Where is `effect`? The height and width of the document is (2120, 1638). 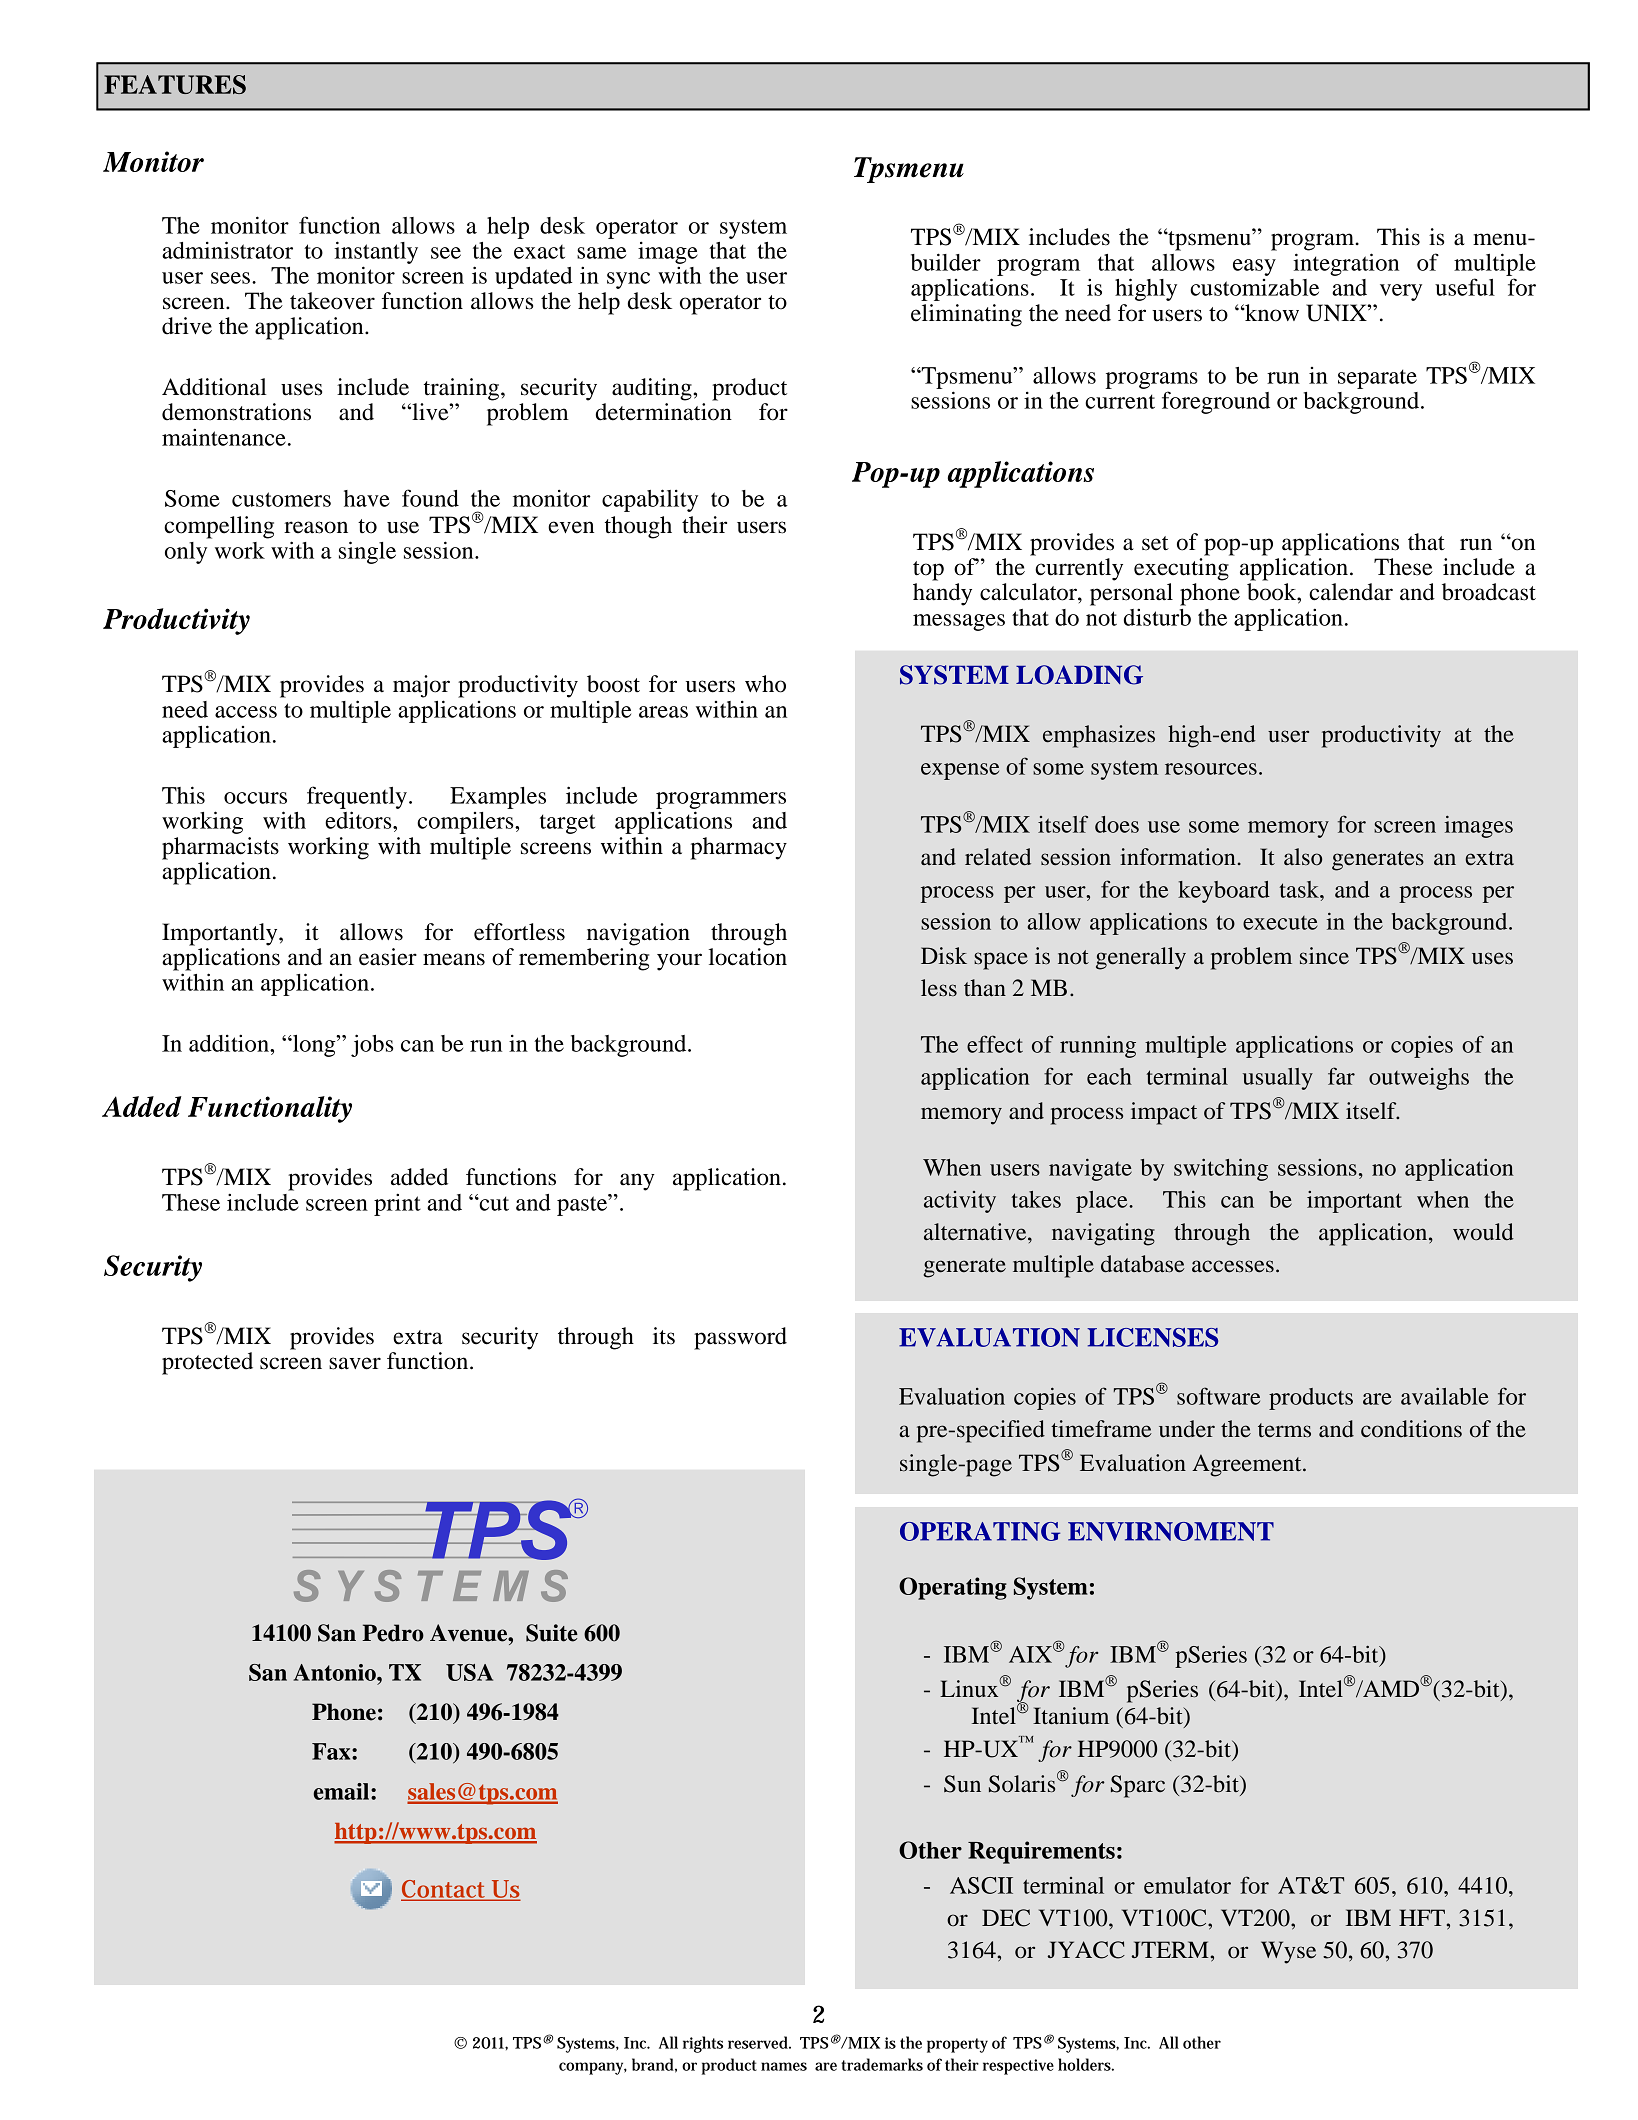 effect is located at coordinates (995, 1044).
